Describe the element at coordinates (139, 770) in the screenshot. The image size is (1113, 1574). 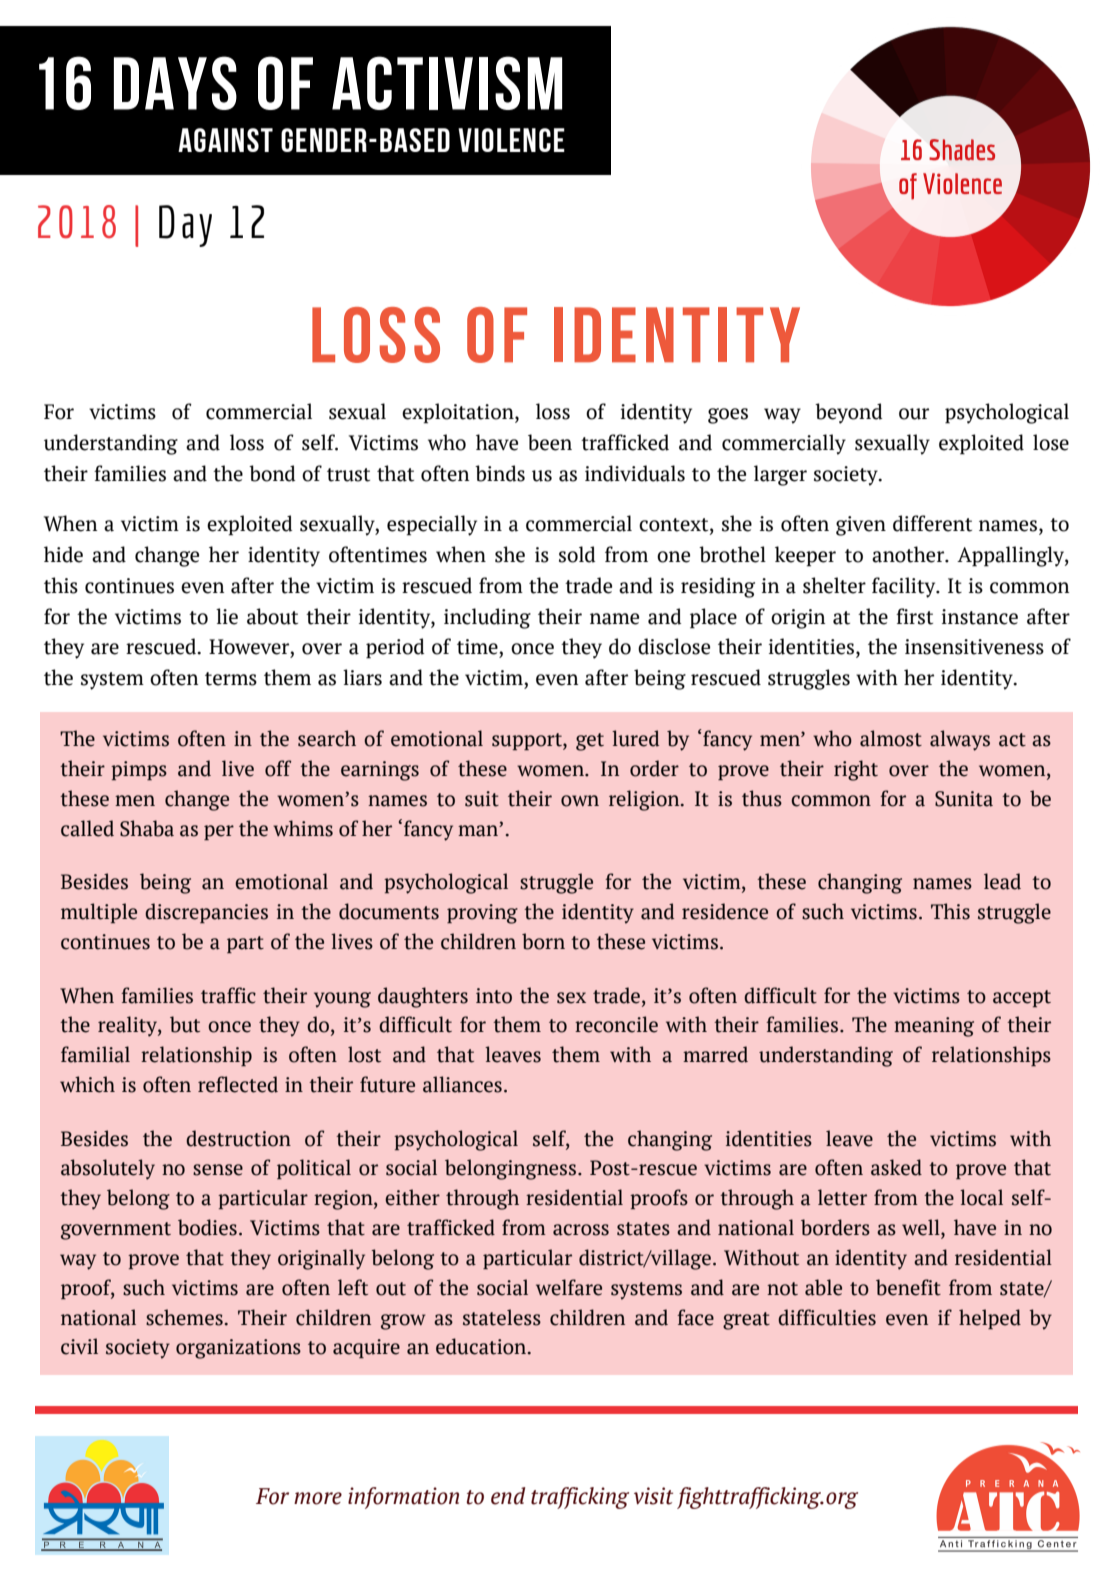
I see `pimps` at that location.
